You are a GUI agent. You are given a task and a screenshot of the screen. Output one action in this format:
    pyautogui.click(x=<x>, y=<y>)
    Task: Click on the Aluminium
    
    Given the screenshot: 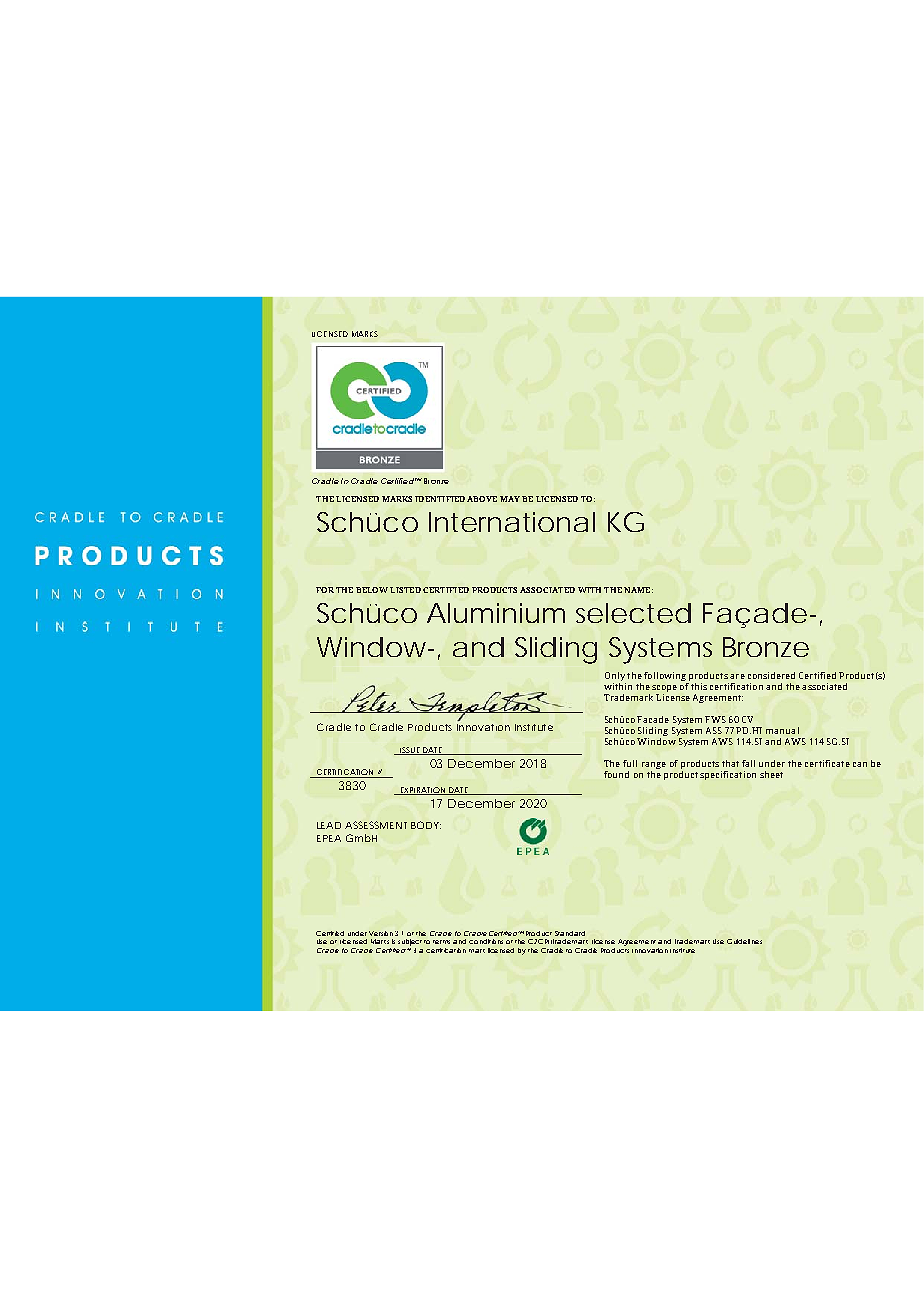 What is the action you would take?
    pyautogui.click(x=496, y=613)
